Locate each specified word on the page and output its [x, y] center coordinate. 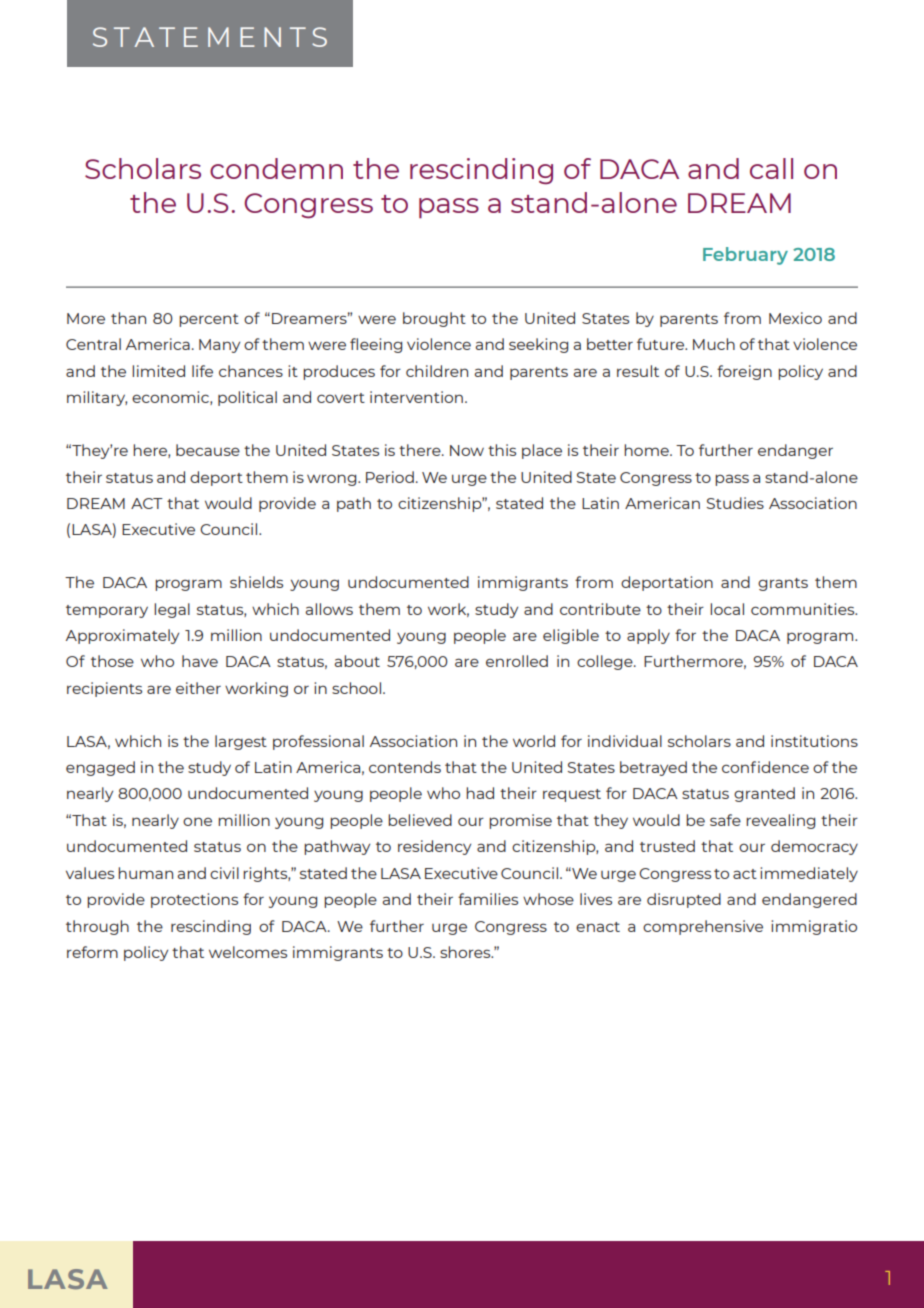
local [727, 609]
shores [466, 952]
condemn [276, 168]
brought [434, 319]
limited [158, 371]
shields [256, 582]
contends [405, 767]
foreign [744, 372]
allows [329, 609]
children [437, 371]
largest [241, 742]
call [771, 168]
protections [194, 900]
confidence [765, 767]
